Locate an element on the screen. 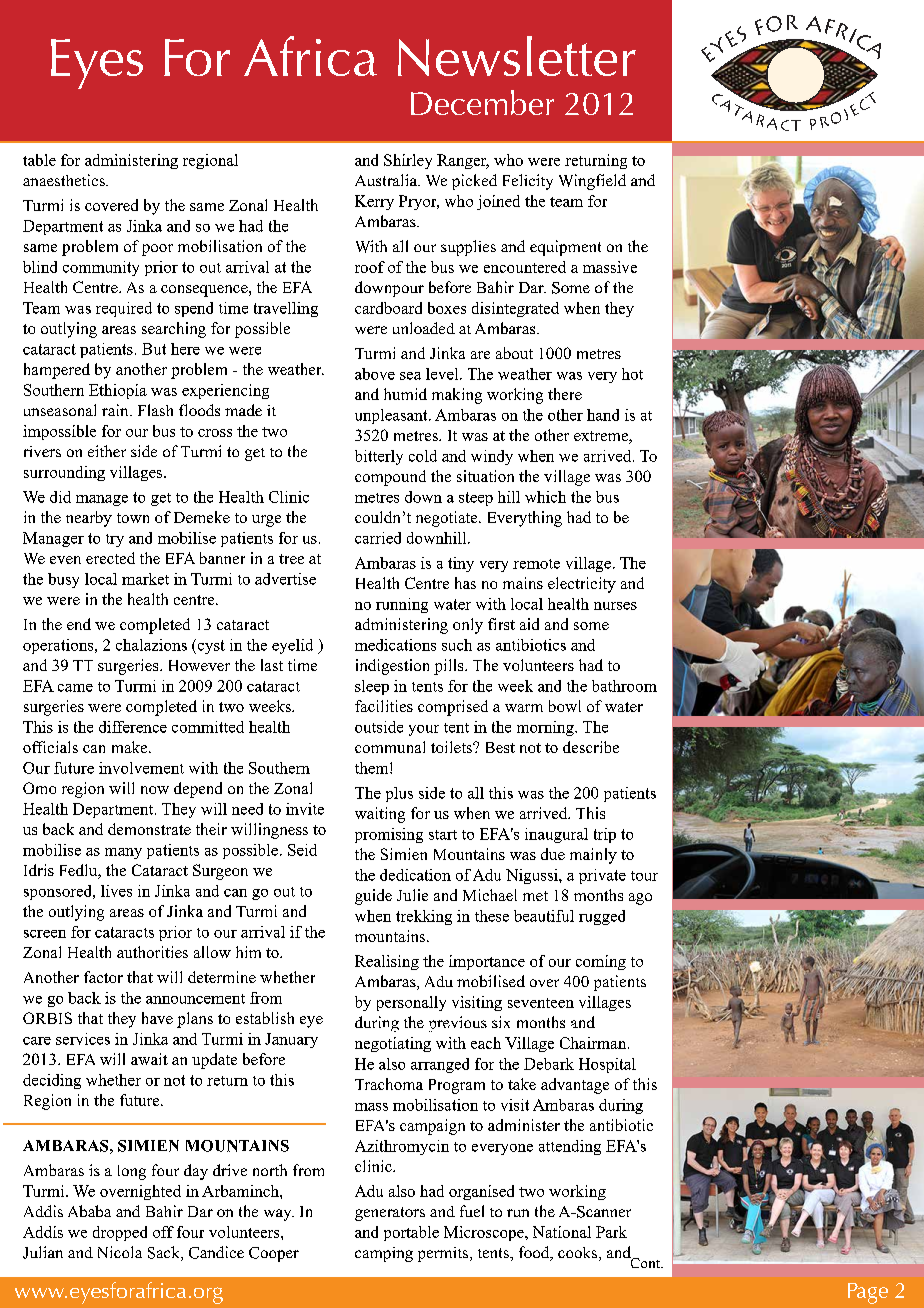 This screenshot has width=924, height=1308. bathroom is located at coordinates (624, 686).
